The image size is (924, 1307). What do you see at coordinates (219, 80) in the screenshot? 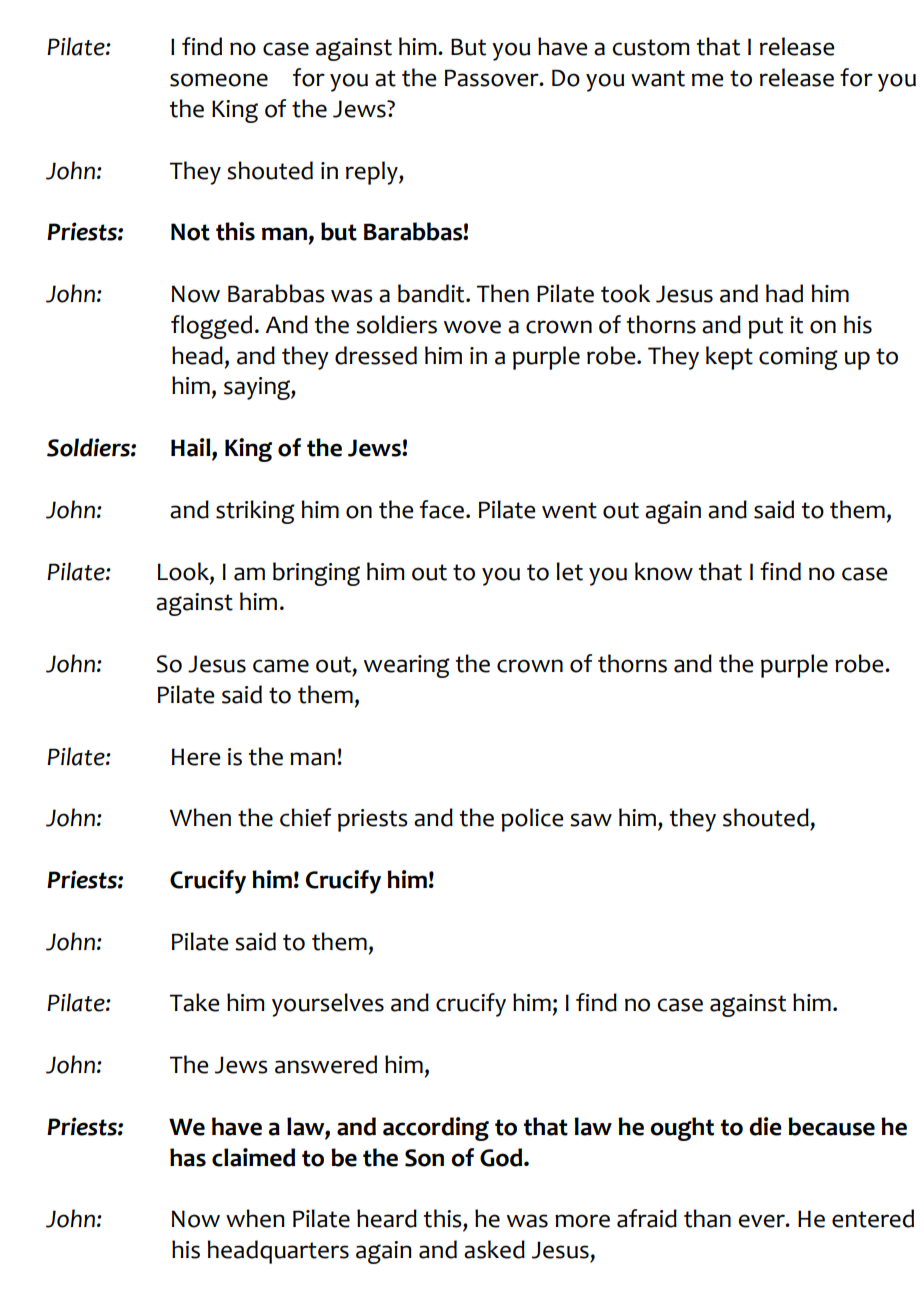
I see `someone` at bounding box center [219, 80].
